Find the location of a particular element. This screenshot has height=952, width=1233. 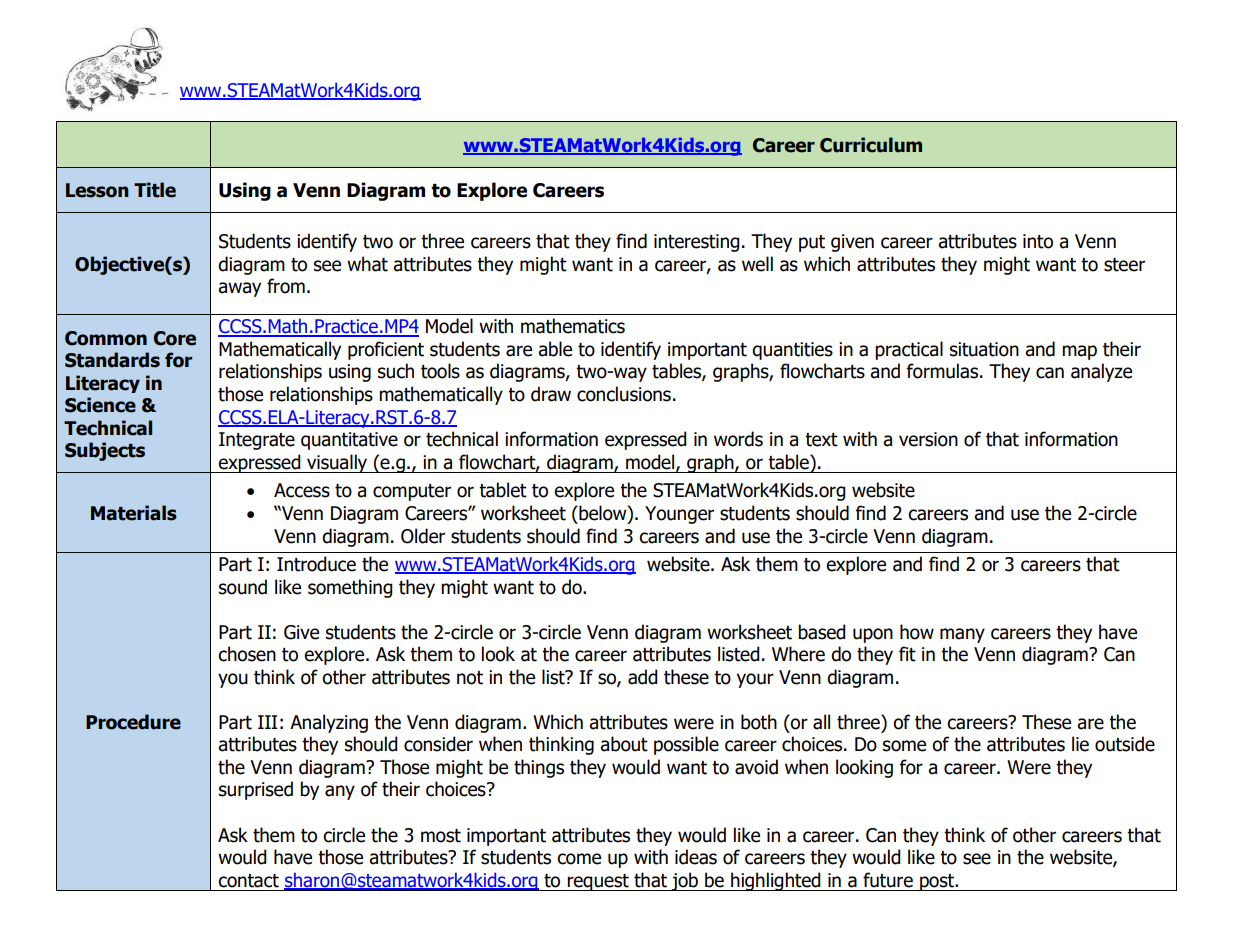

Materials is located at coordinates (134, 513).
